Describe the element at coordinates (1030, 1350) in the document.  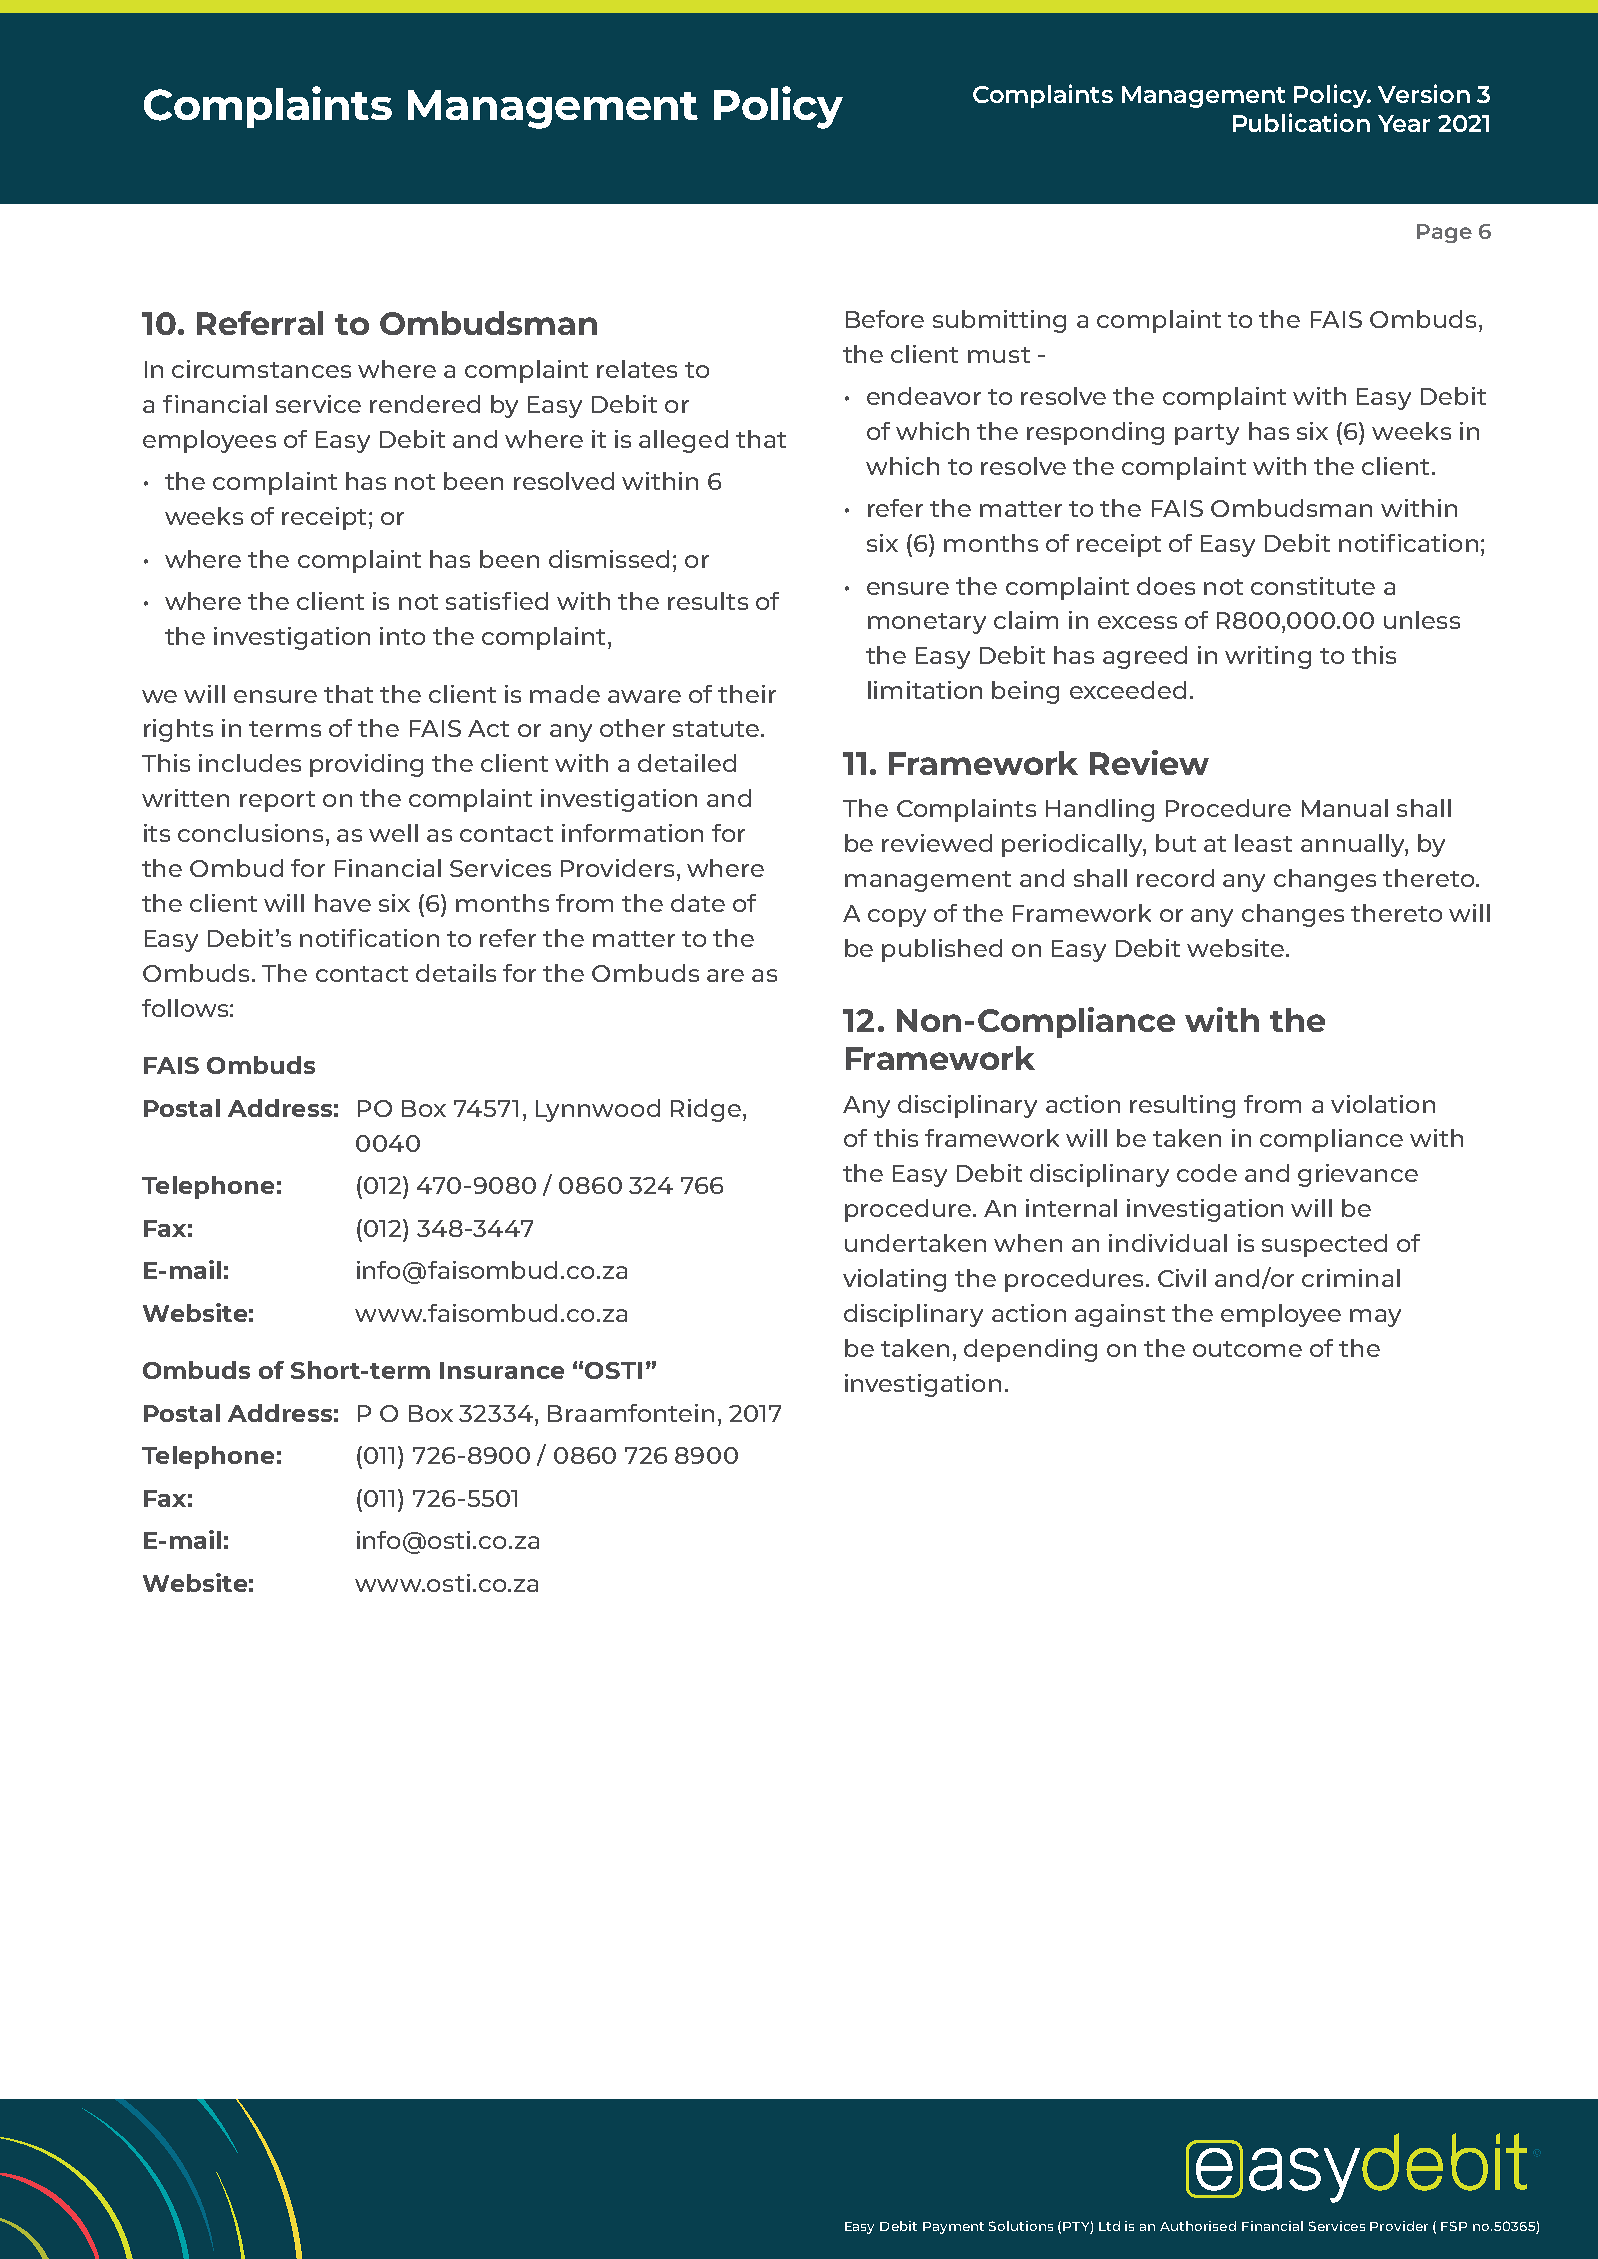
I see `depending` at that location.
